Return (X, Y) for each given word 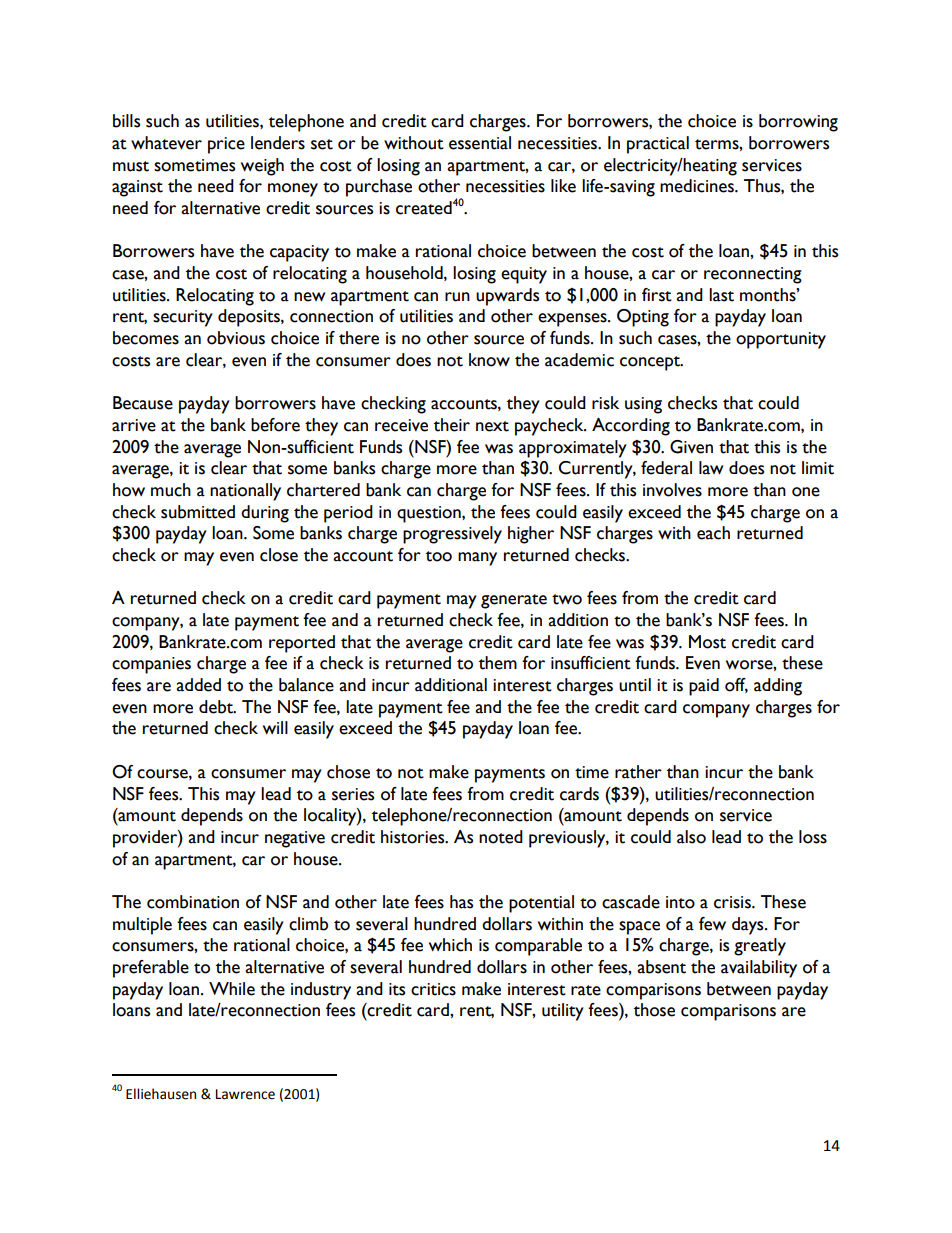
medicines (698, 186)
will (275, 727)
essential (480, 143)
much (171, 490)
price (226, 145)
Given (691, 447)
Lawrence (245, 1094)
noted (501, 837)
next (492, 426)
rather (638, 772)
